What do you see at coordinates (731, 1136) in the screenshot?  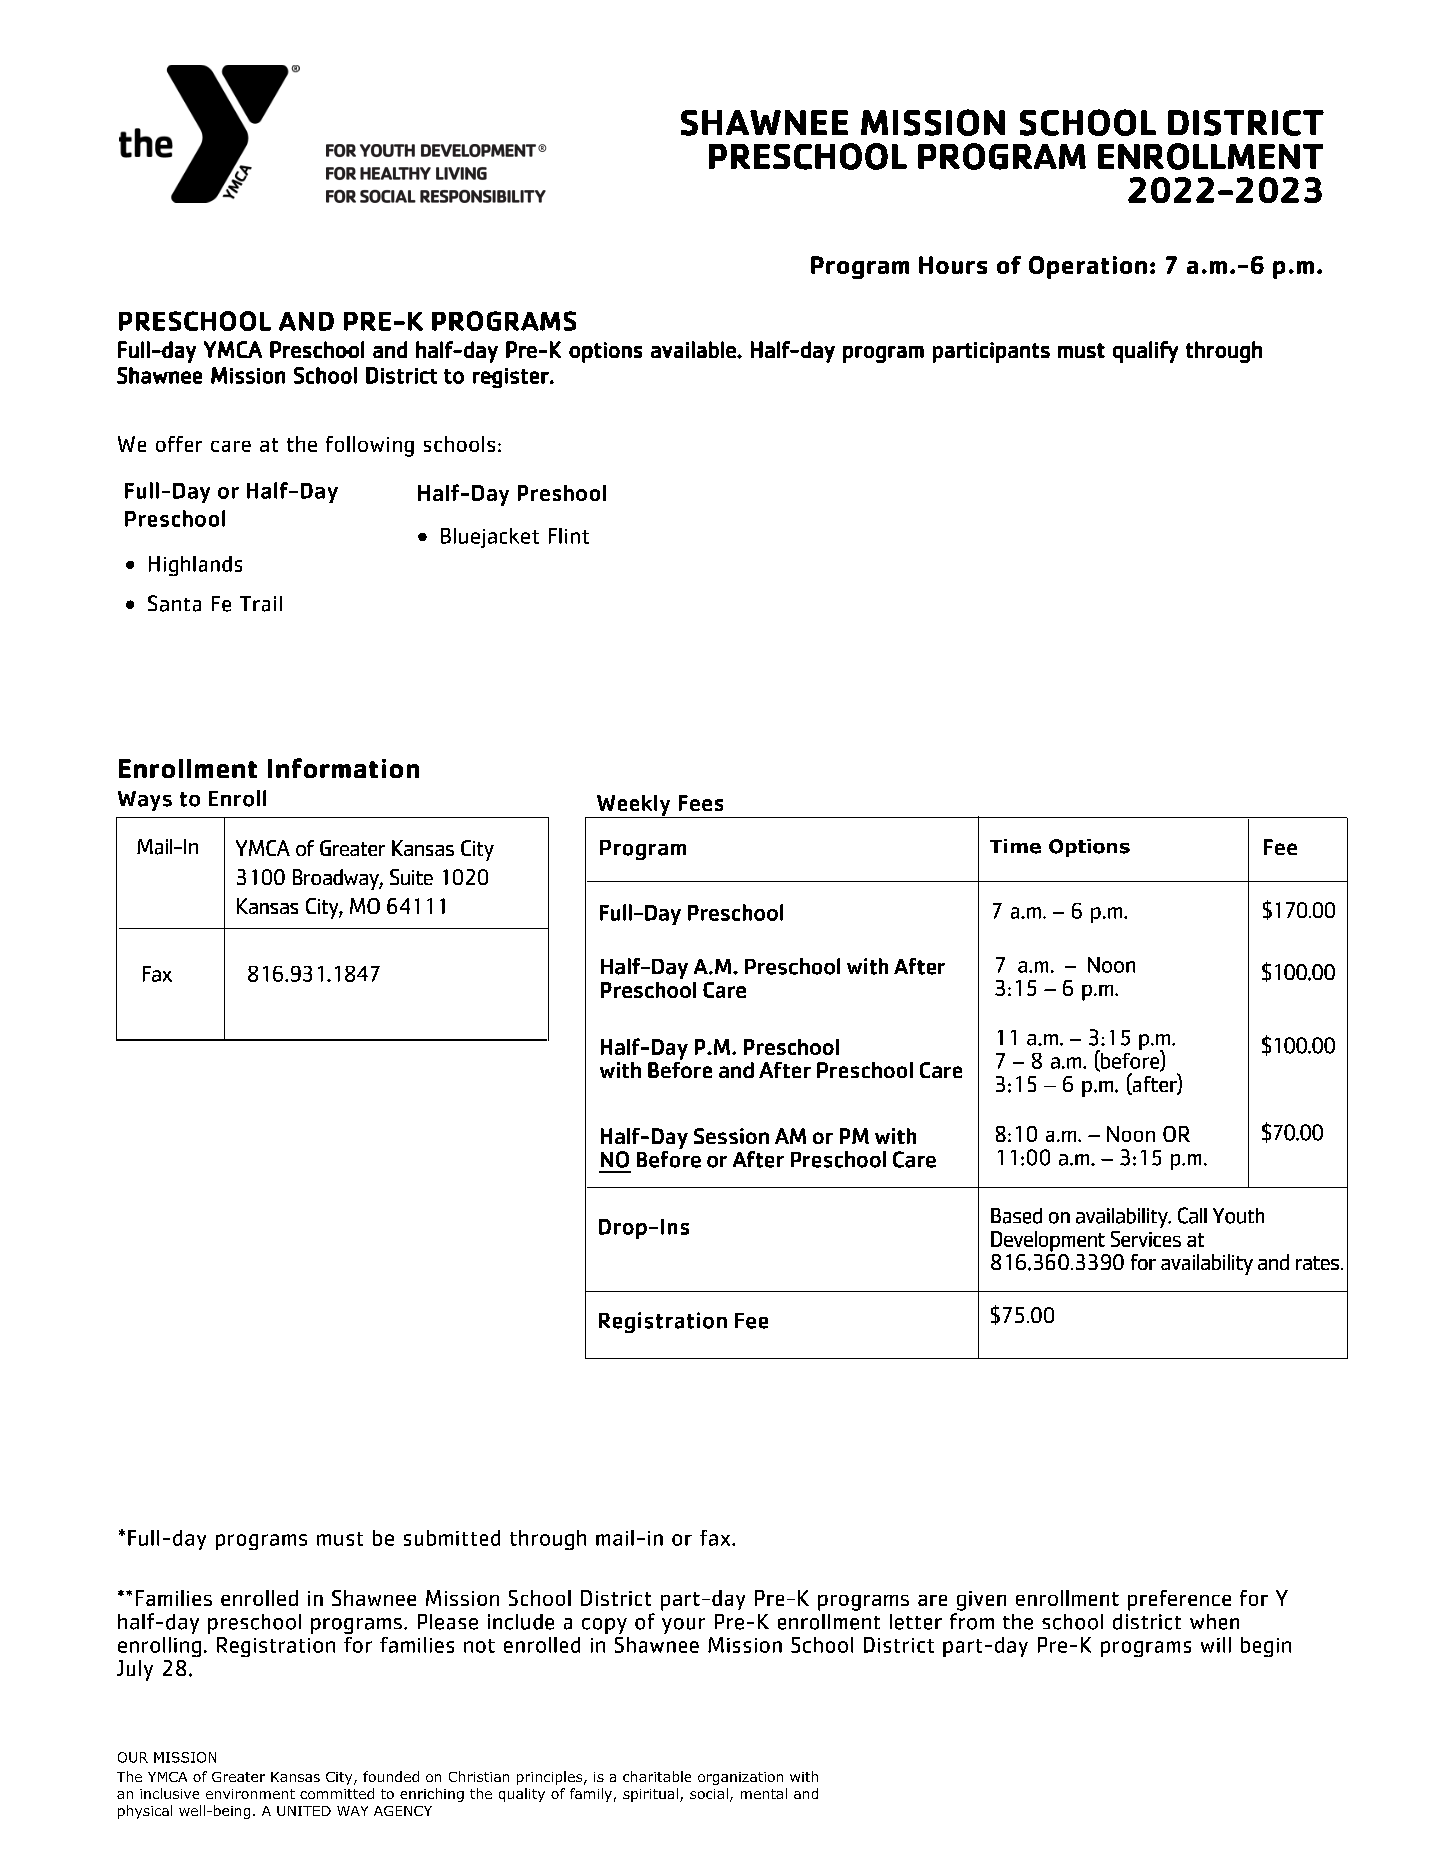 I see `Session` at bounding box center [731, 1136].
